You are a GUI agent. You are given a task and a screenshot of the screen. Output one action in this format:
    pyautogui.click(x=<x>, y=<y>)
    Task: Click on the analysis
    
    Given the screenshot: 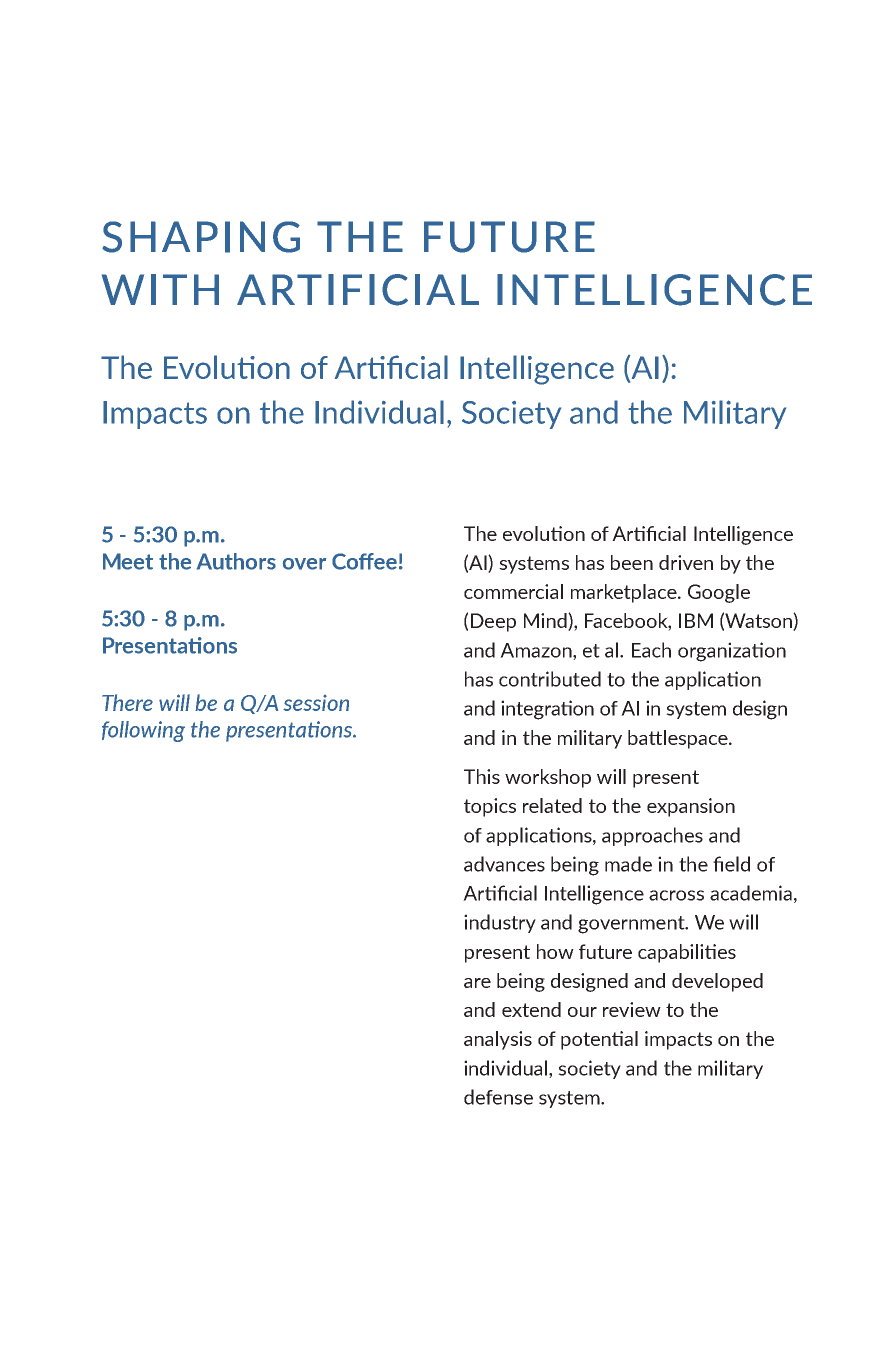 What is the action you would take?
    pyautogui.click(x=498, y=1040)
